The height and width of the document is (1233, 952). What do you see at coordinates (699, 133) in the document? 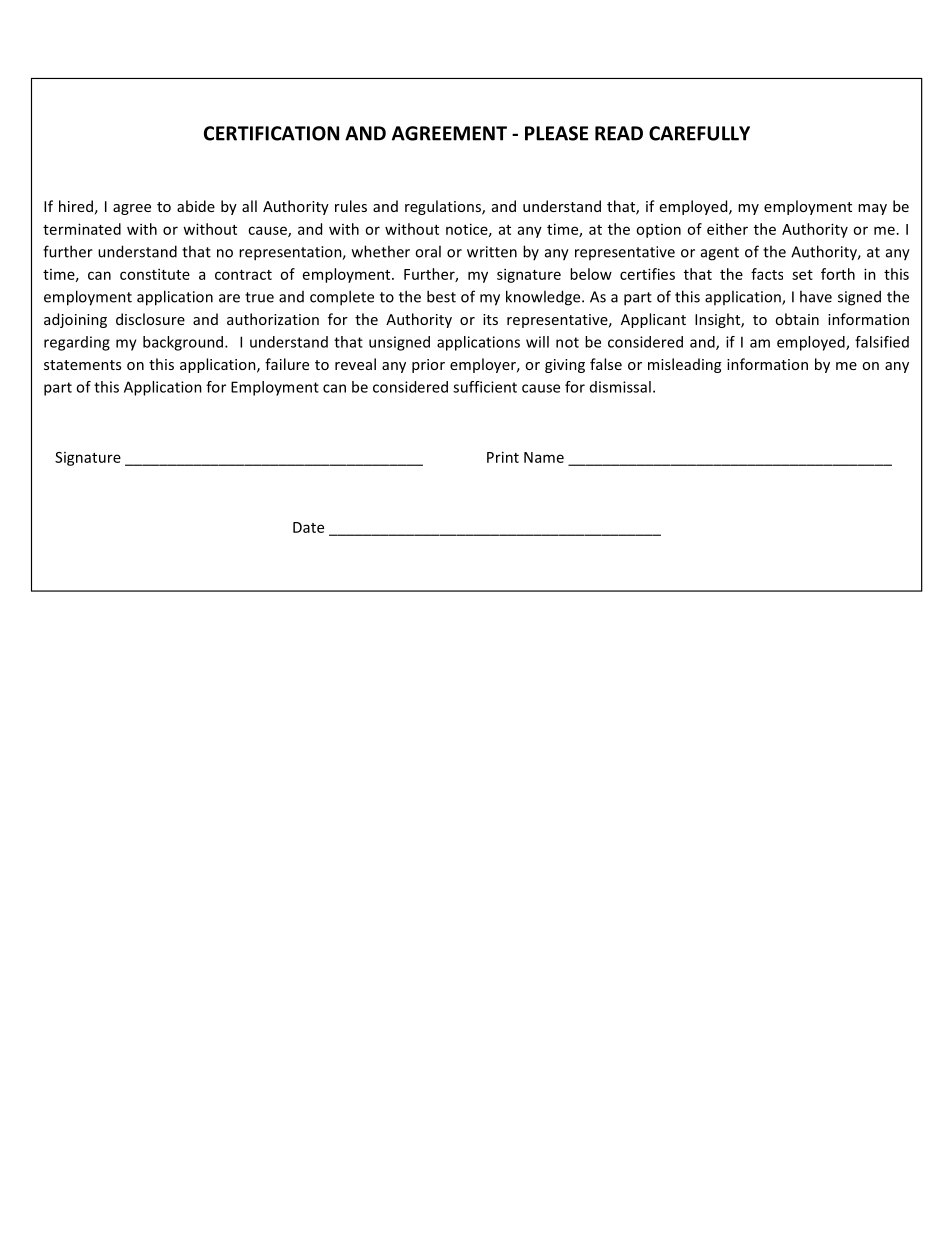
I see `CAREFULLY` at bounding box center [699, 133].
